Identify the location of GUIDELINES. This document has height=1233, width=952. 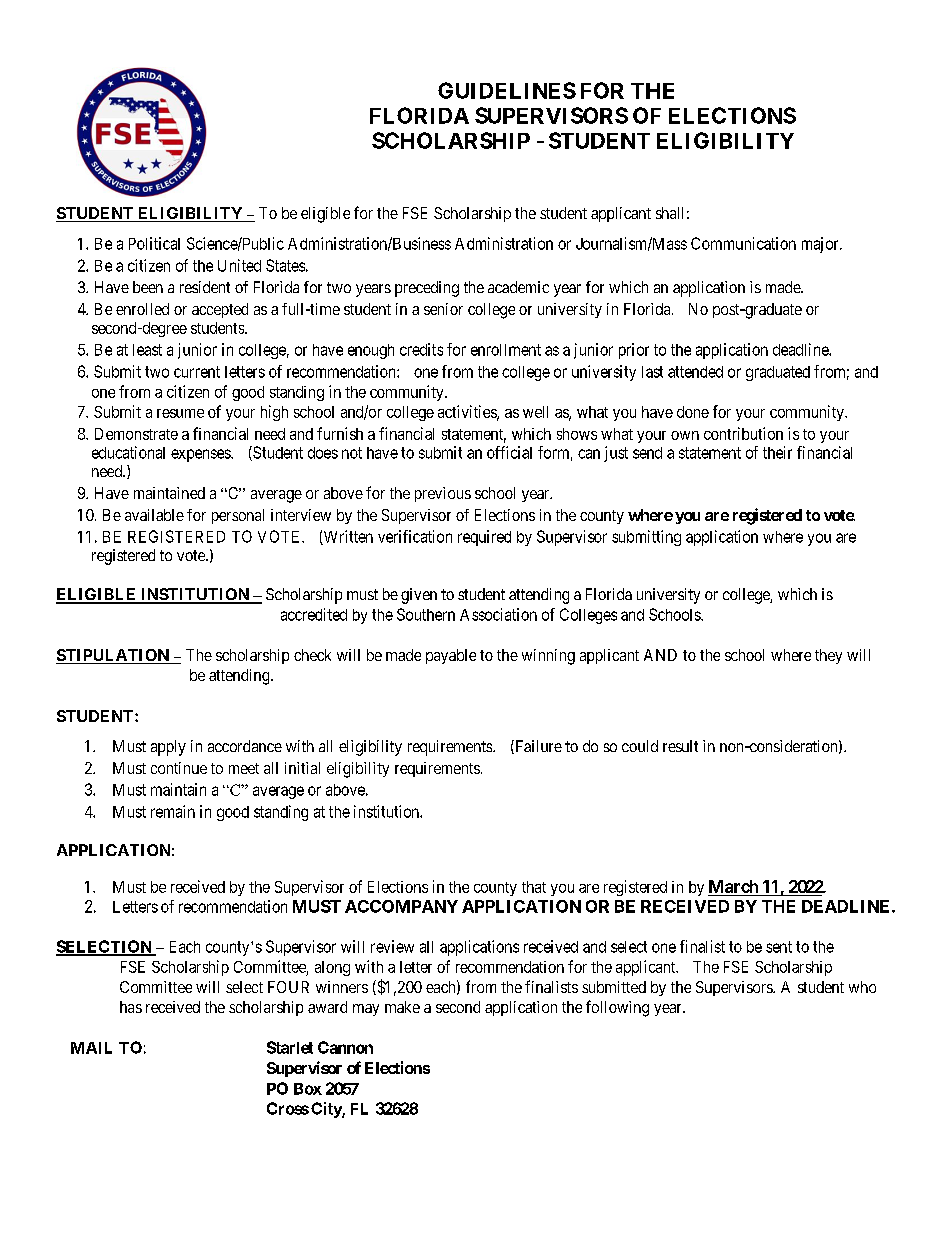
(507, 90).
